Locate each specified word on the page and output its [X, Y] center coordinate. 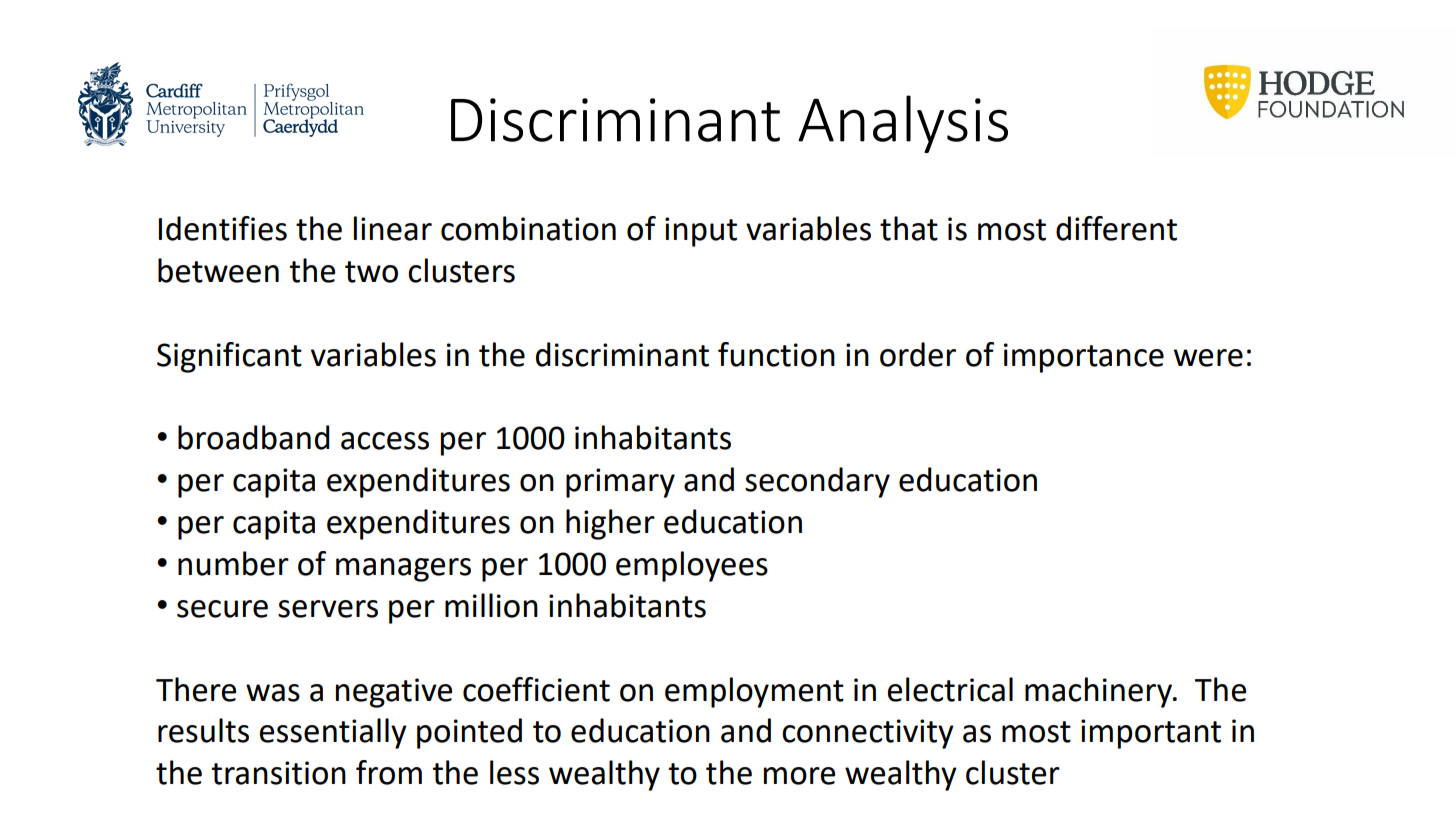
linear [393, 228]
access [385, 441]
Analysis [903, 124]
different [1116, 228]
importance [1084, 358]
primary [620, 483]
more [799, 776]
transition [279, 773]
